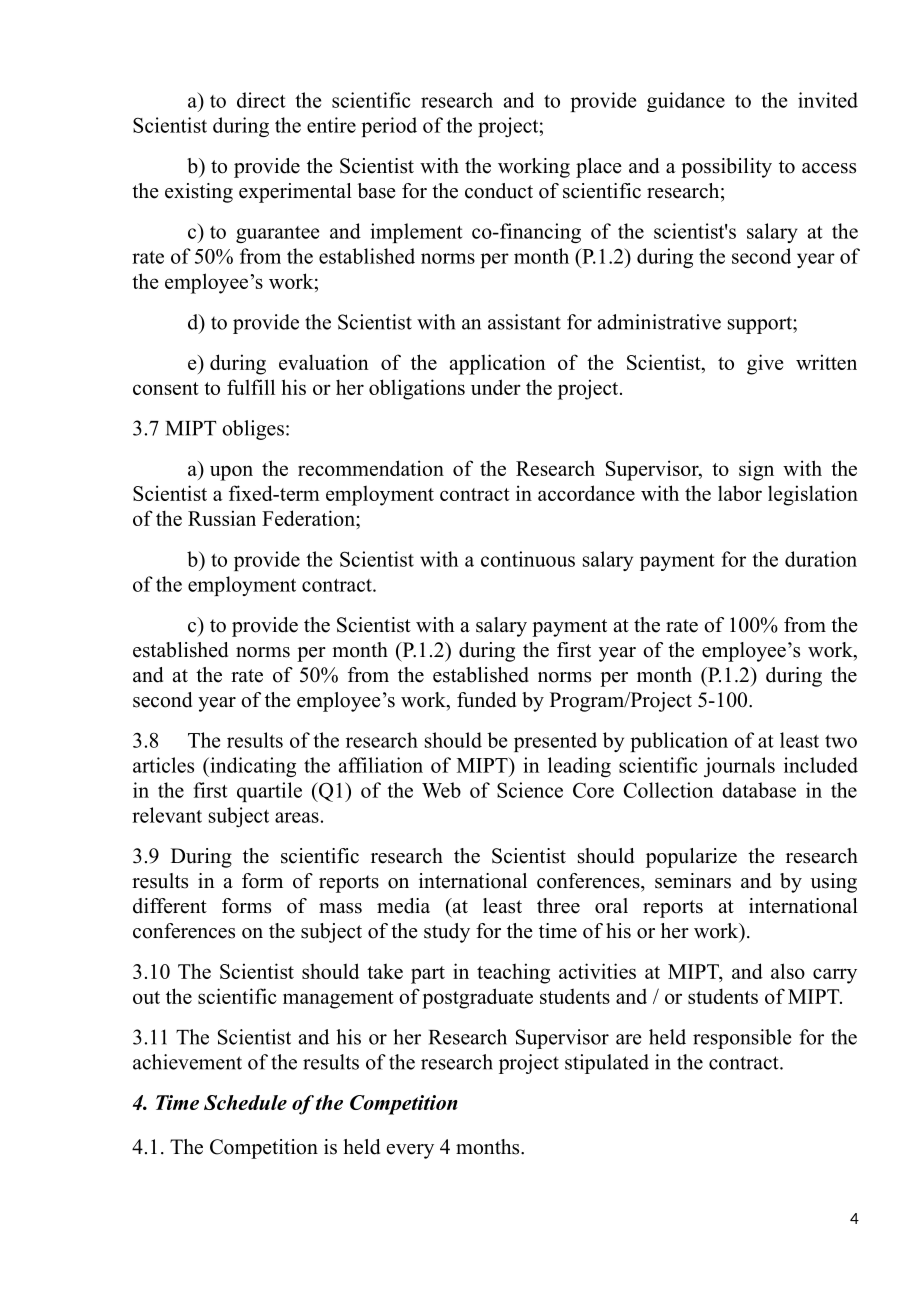 This screenshot has width=924, height=1308. Describe the element at coordinates (222, 518) in the screenshot. I see `Russian` at that location.
